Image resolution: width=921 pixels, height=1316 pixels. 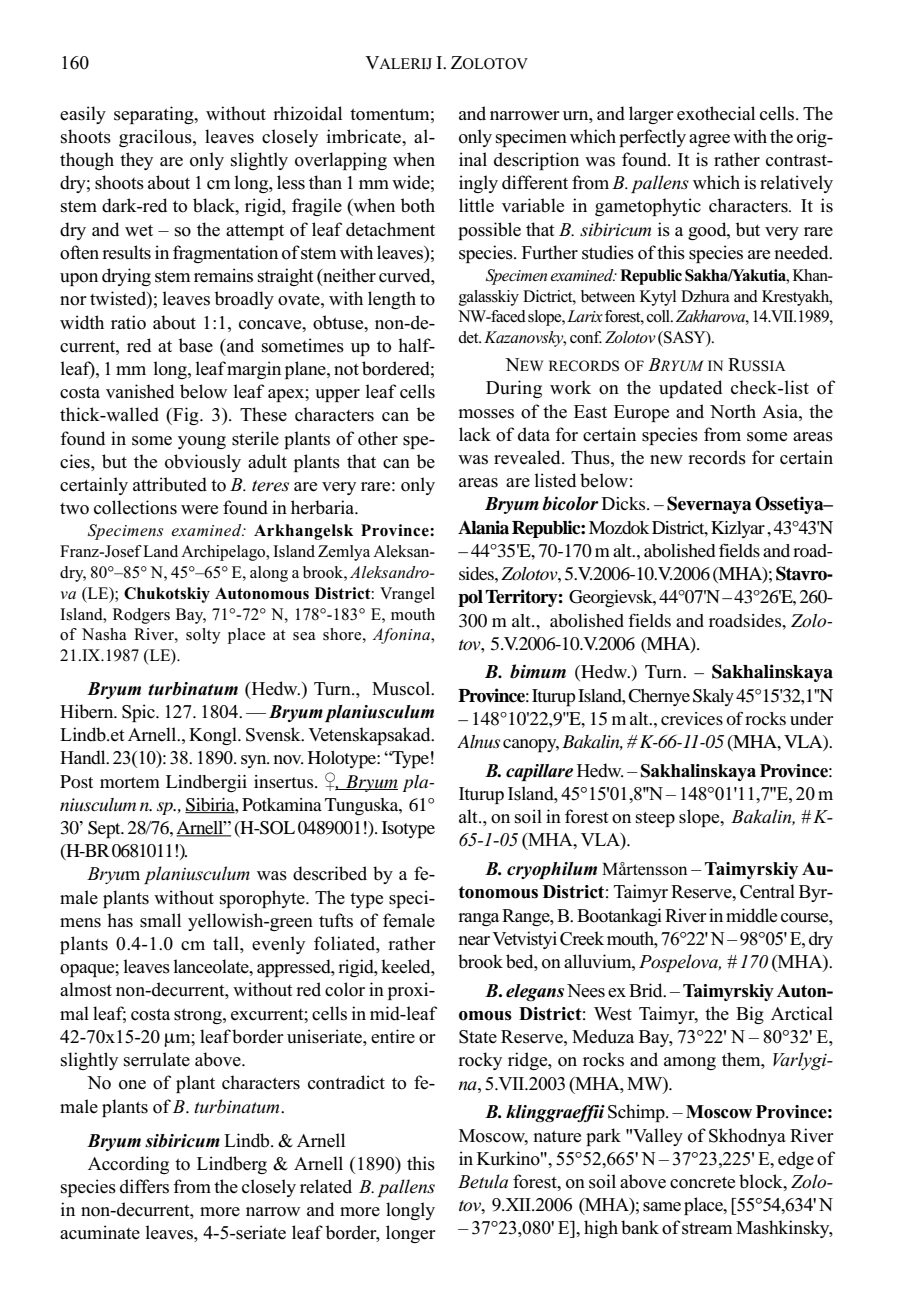 I want to click on described, so click(x=330, y=873).
